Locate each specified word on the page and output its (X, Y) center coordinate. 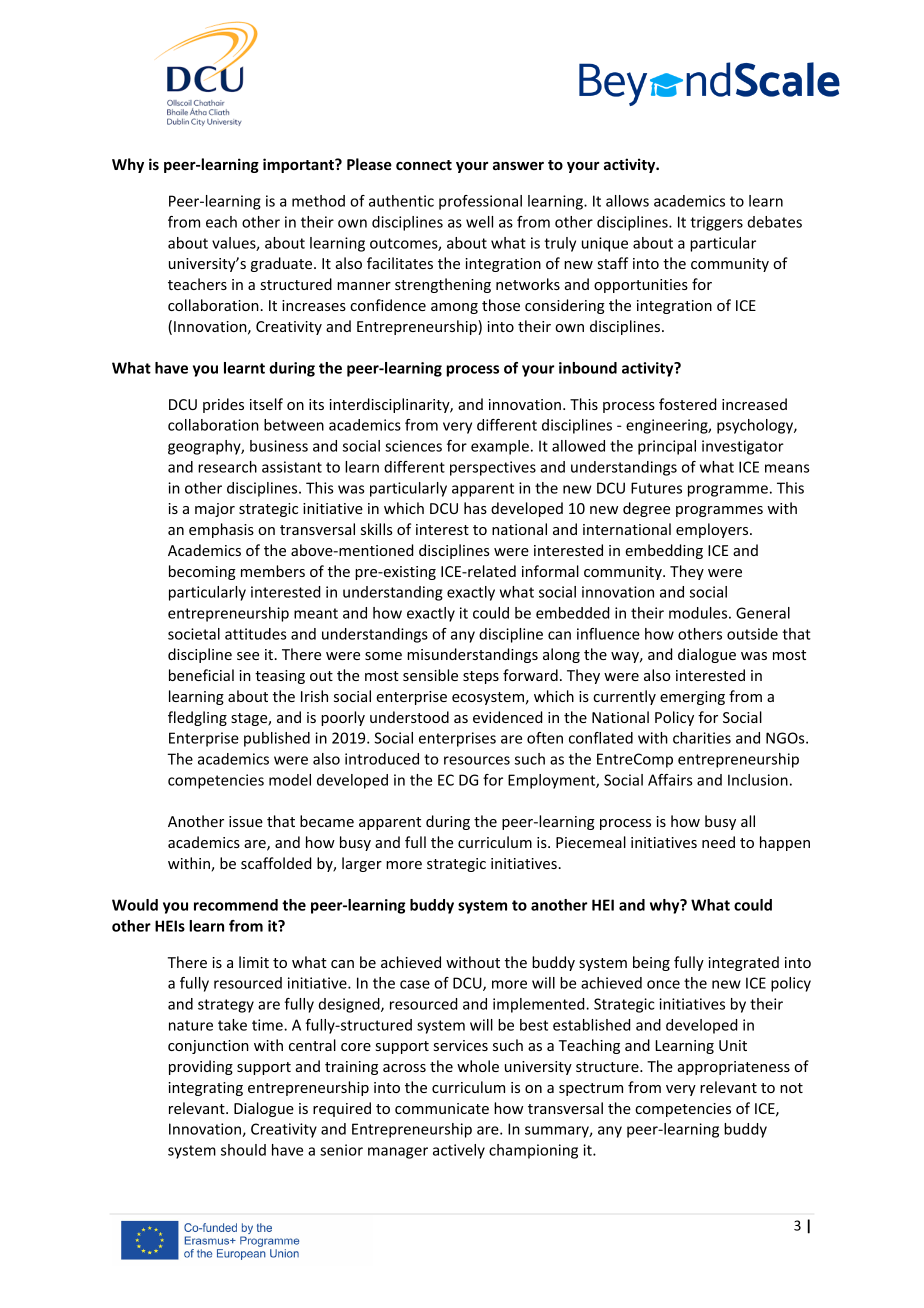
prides (223, 405)
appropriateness (734, 1068)
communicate (442, 1108)
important (299, 165)
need (718, 842)
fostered (687, 404)
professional (480, 202)
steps (481, 677)
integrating (205, 1089)
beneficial (201, 675)
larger (362, 864)
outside (752, 634)
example (500, 447)
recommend (236, 905)
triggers (716, 223)
